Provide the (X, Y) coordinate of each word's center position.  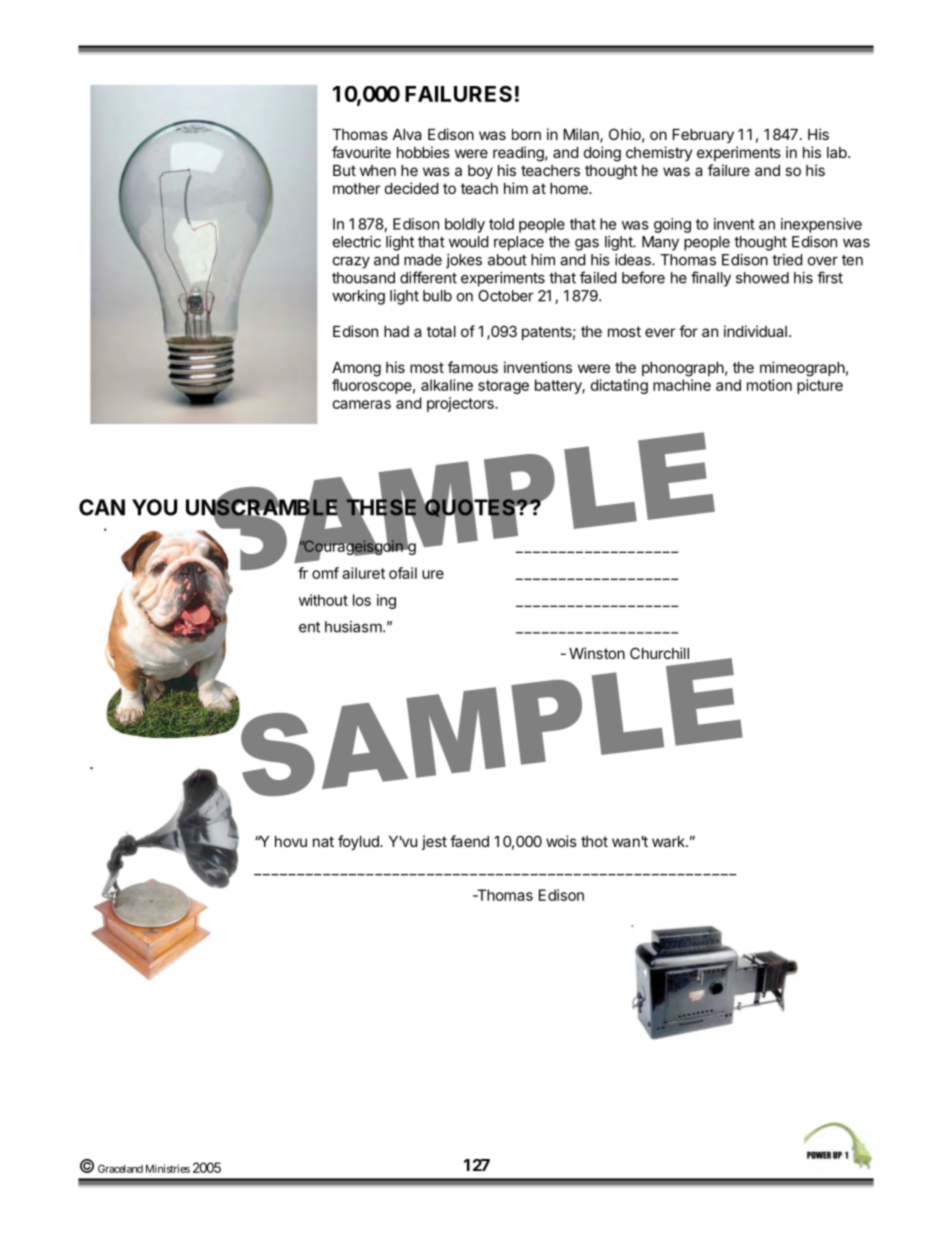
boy (480, 172)
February (703, 136)
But (344, 170)
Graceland (120, 1169)
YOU (154, 507)
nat (323, 841)
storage (503, 387)
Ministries (168, 1168)
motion (769, 385)
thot (594, 841)
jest (434, 842)
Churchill (659, 653)
